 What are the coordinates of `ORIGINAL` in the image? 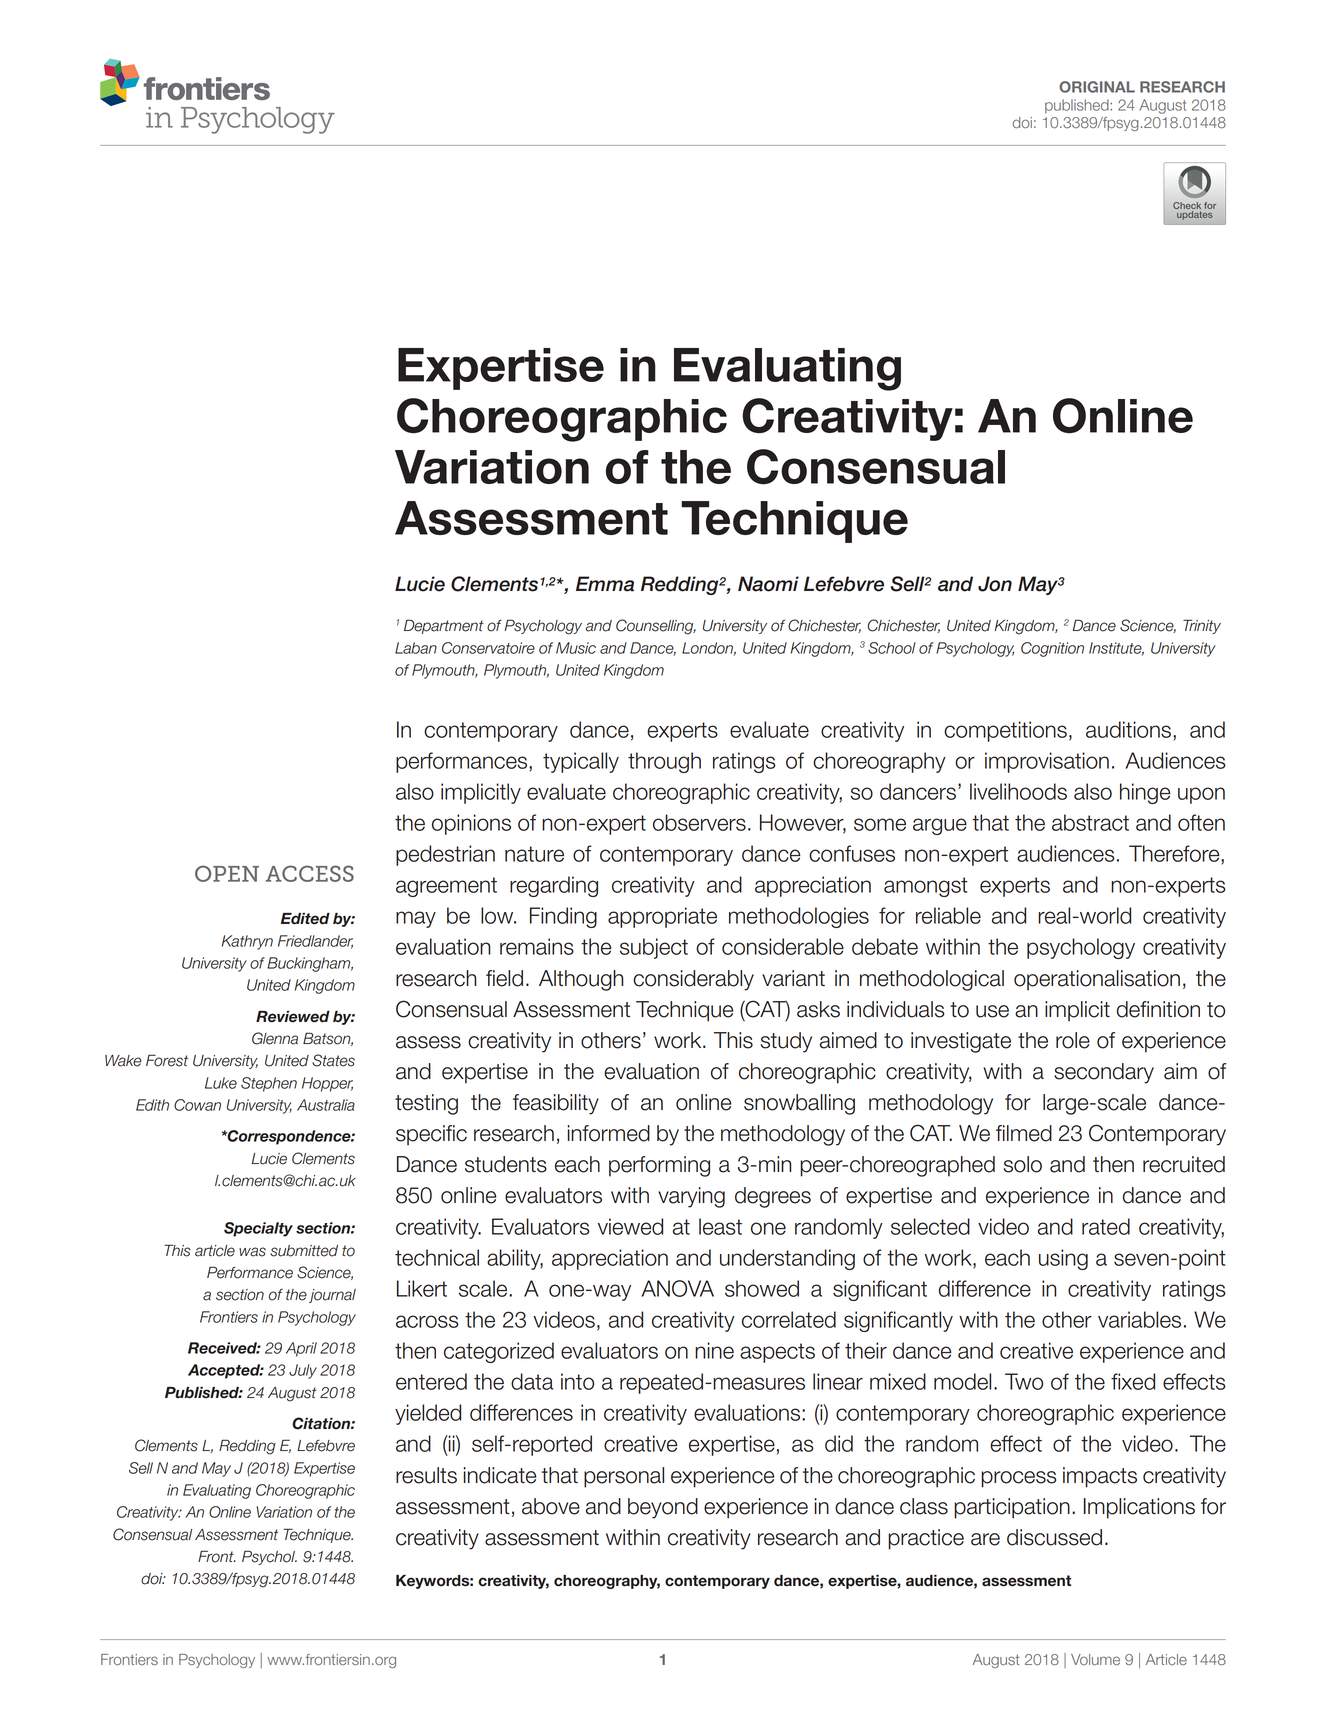 It's located at (1097, 87).
